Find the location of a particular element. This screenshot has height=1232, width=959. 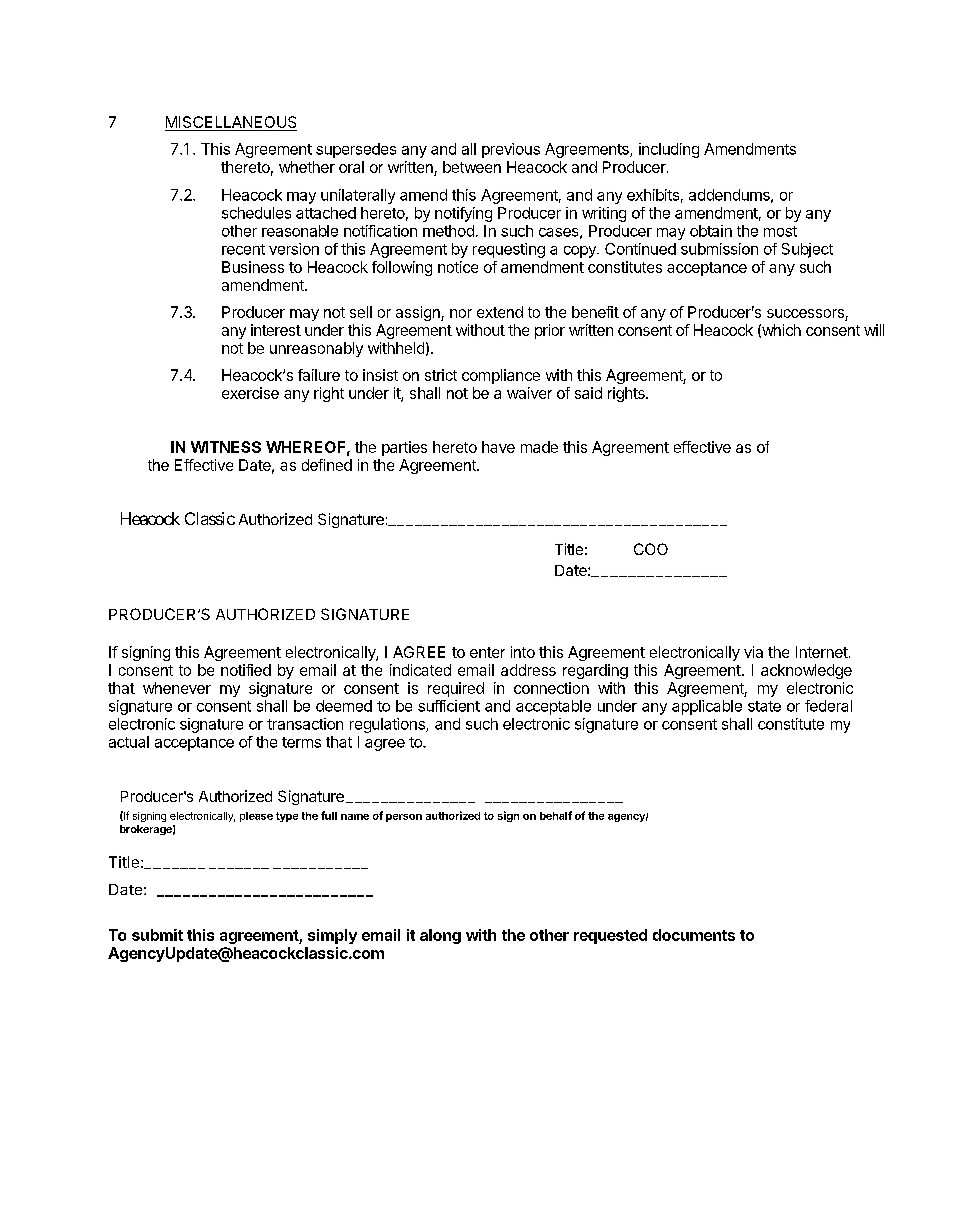

including is located at coordinates (669, 150).
